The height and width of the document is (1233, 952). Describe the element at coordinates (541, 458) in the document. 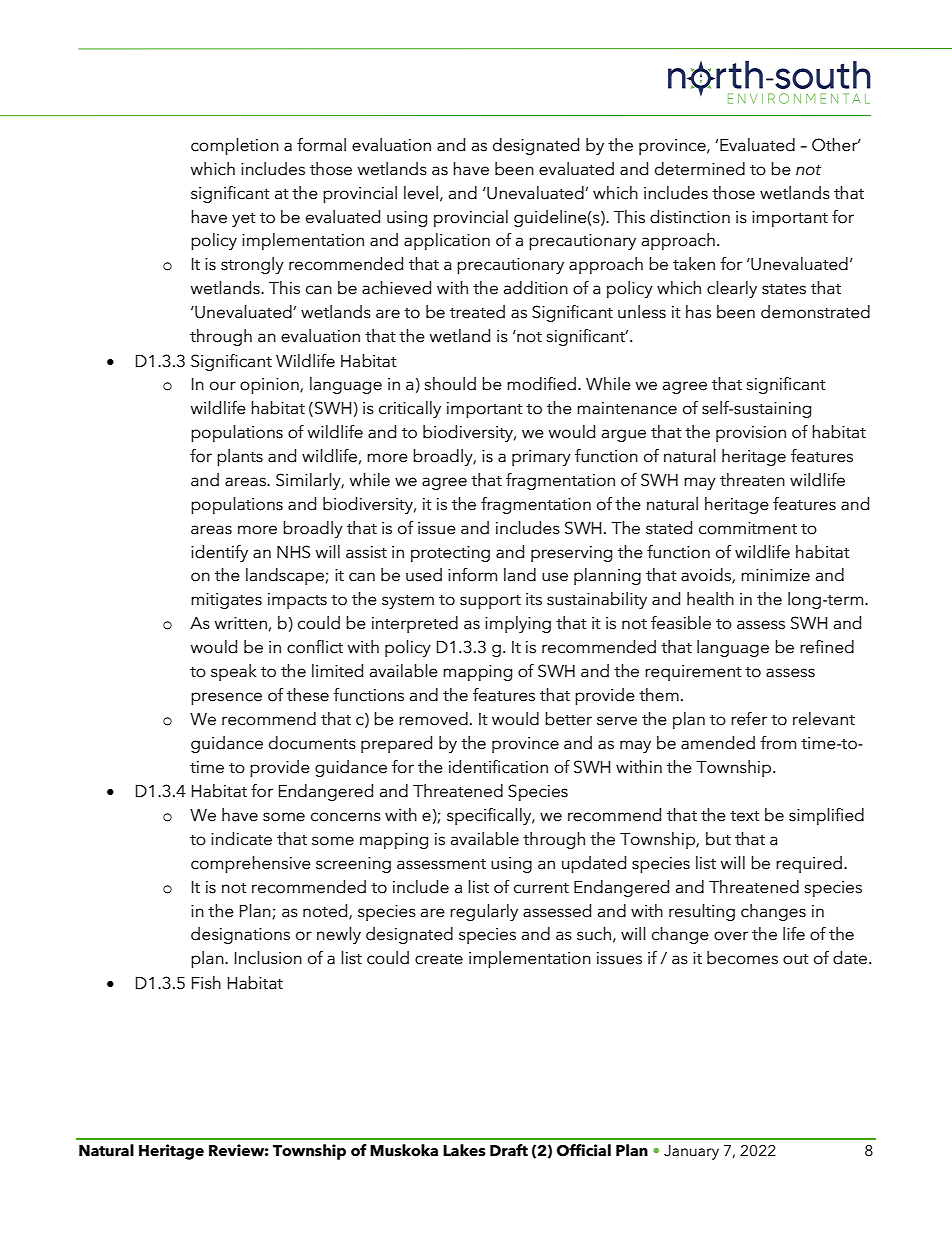

I see `primary` at that location.
